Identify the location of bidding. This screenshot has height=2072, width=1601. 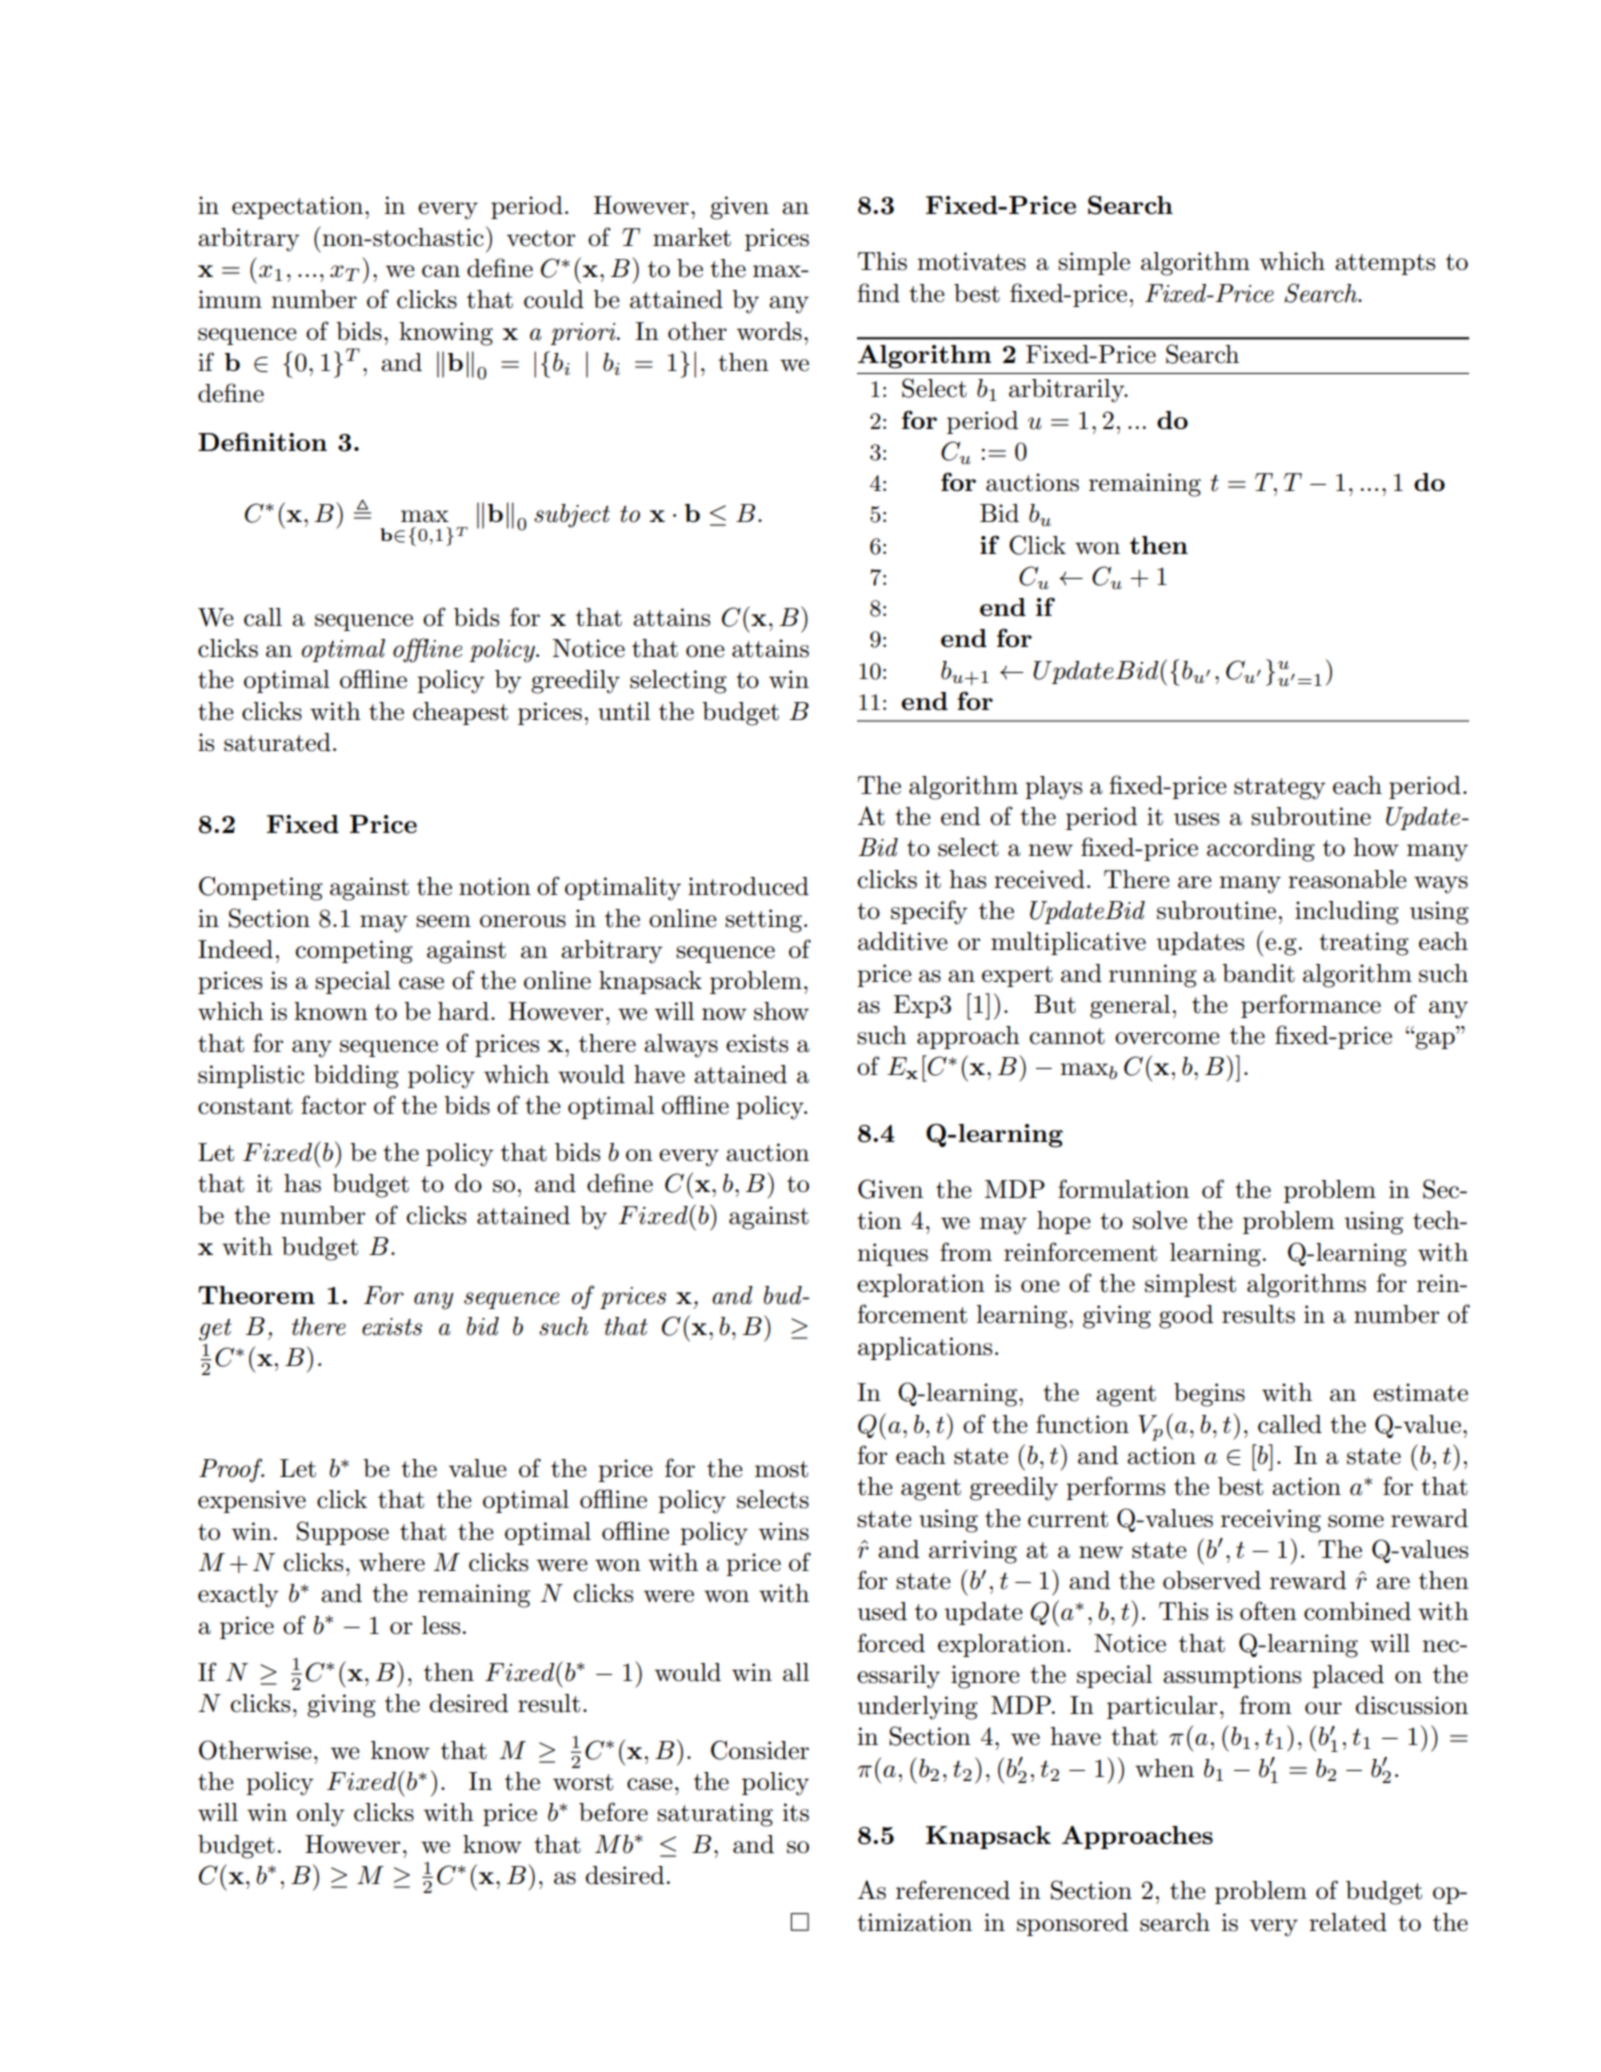
(356, 1077).
